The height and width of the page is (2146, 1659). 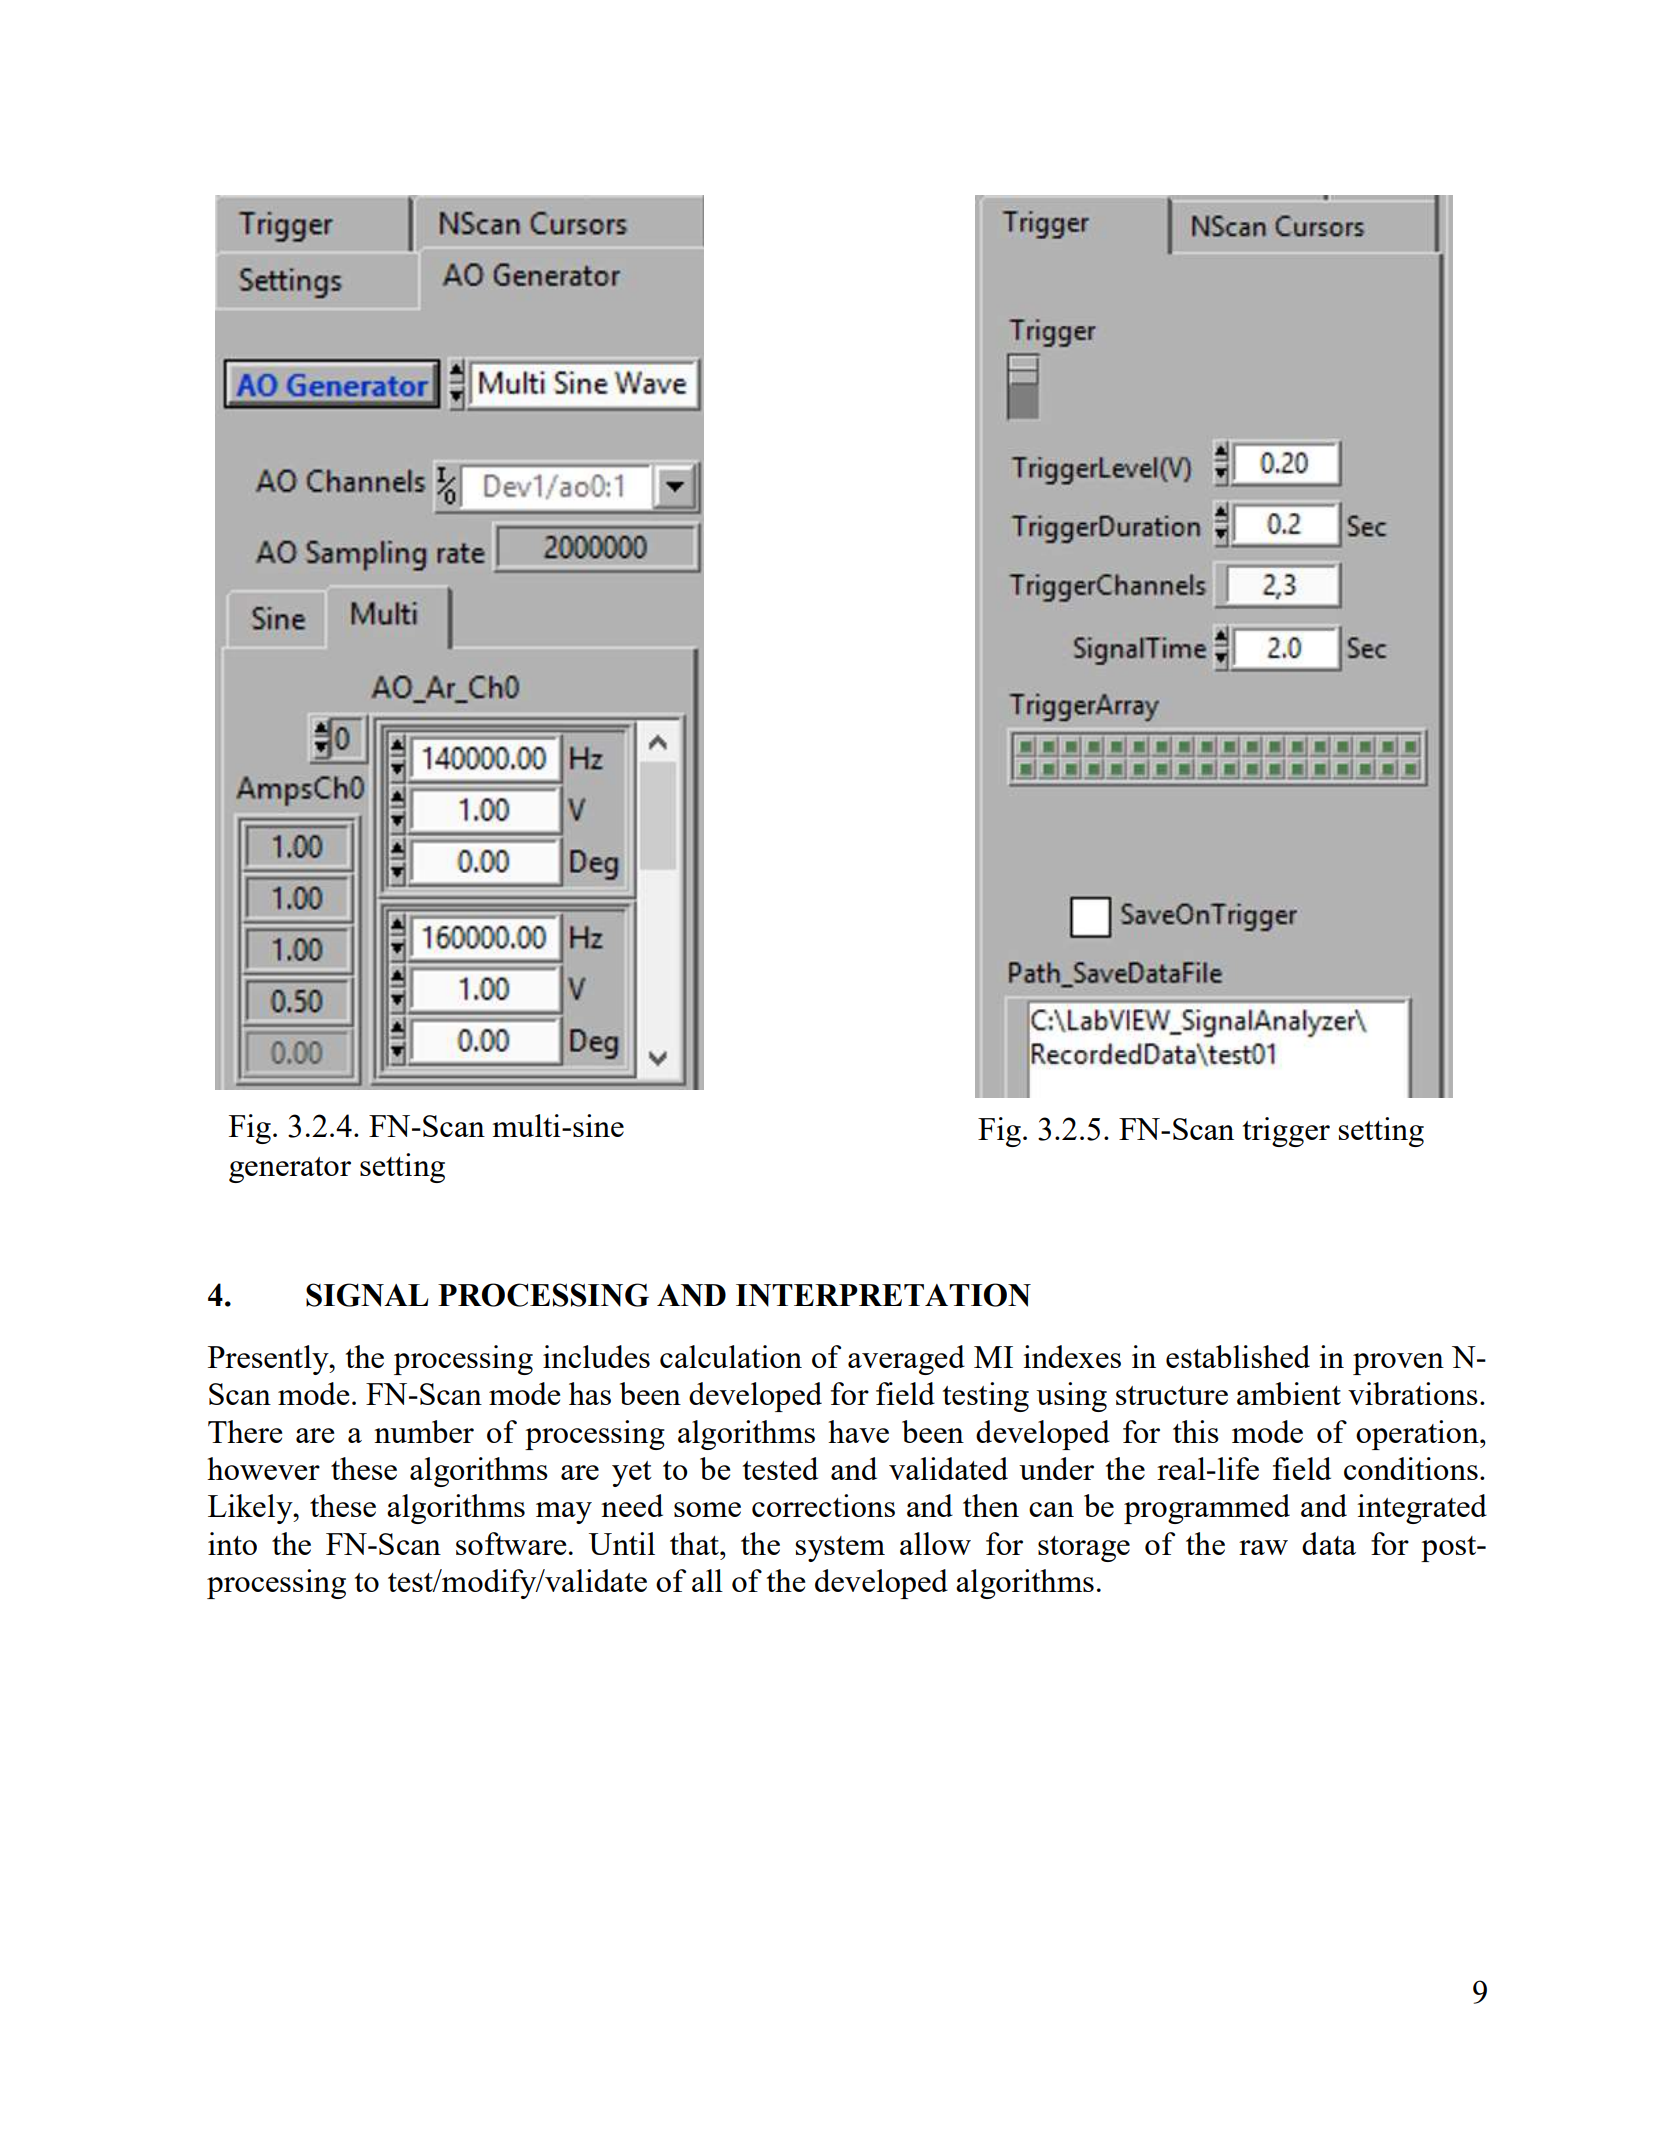 I want to click on INTERPRETATION, so click(x=883, y=1295).
